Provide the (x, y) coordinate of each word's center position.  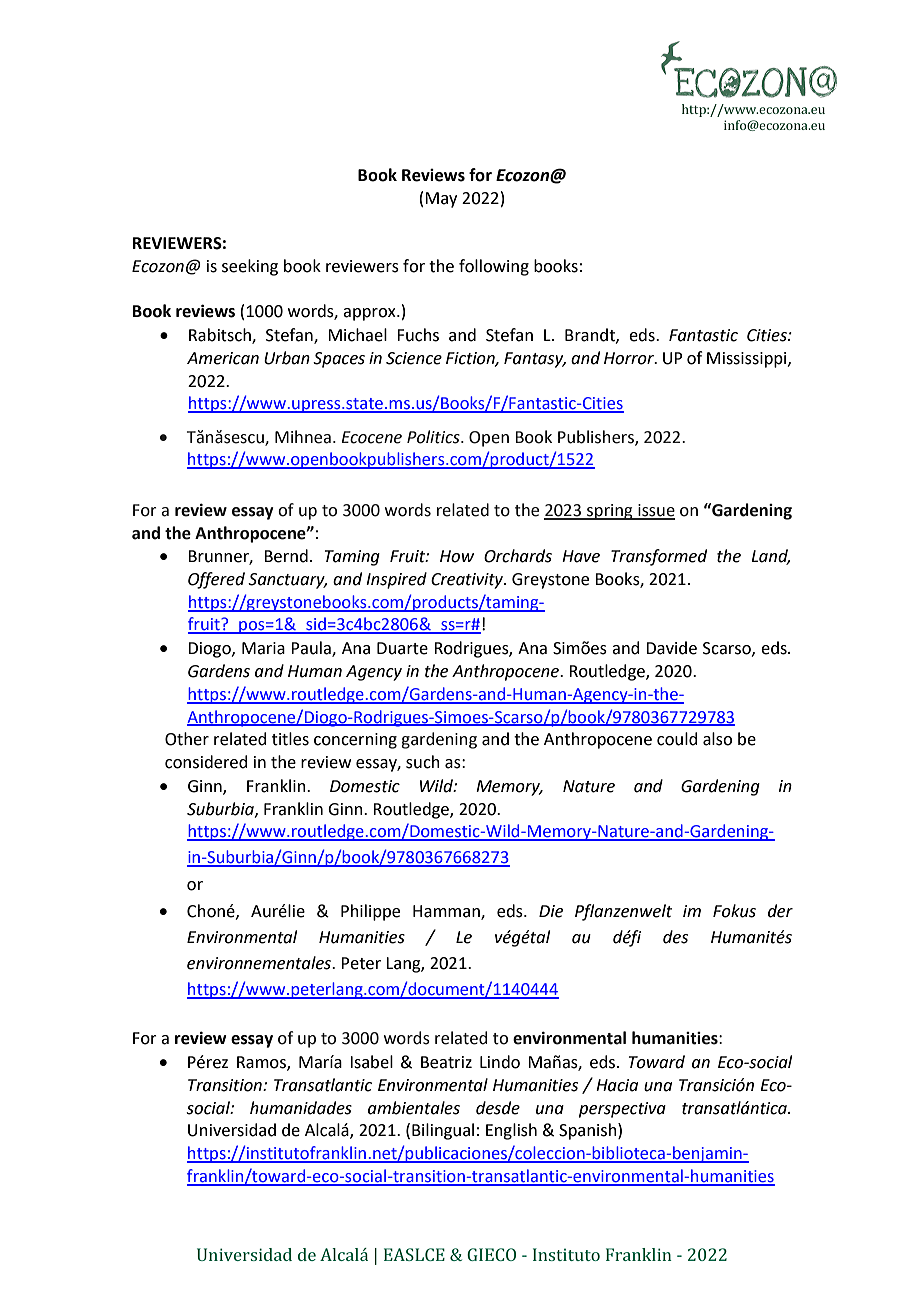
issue (655, 511)
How (457, 556)
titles (290, 739)
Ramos (262, 1063)
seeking (250, 267)
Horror (630, 358)
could (677, 739)
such (423, 762)
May (441, 200)
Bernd (286, 556)
